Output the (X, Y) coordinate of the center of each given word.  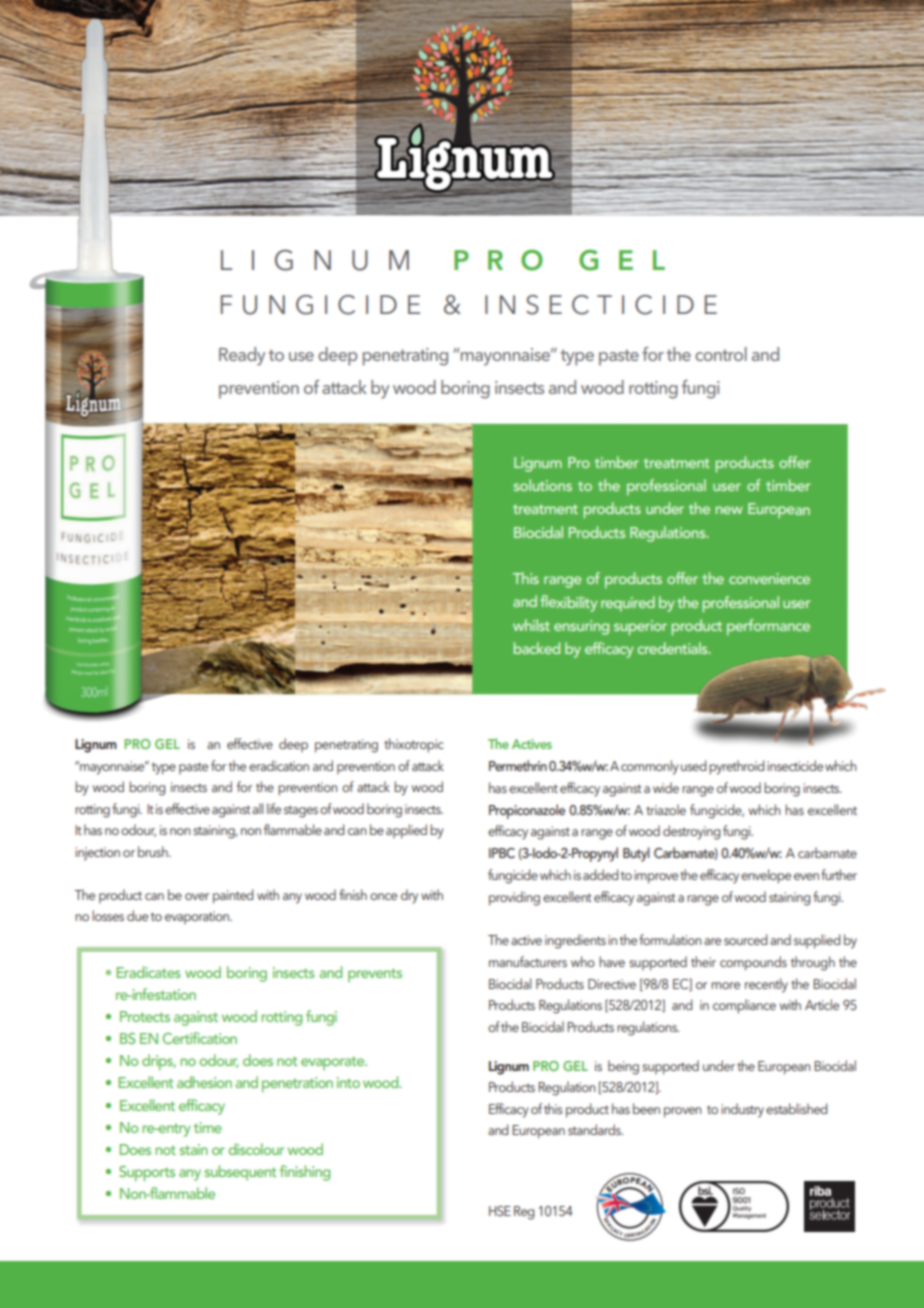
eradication (279, 765)
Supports (147, 1174)
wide (666, 787)
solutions (543, 485)
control (721, 354)
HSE (500, 1211)
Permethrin (518, 765)
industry (742, 1110)
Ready (242, 356)
